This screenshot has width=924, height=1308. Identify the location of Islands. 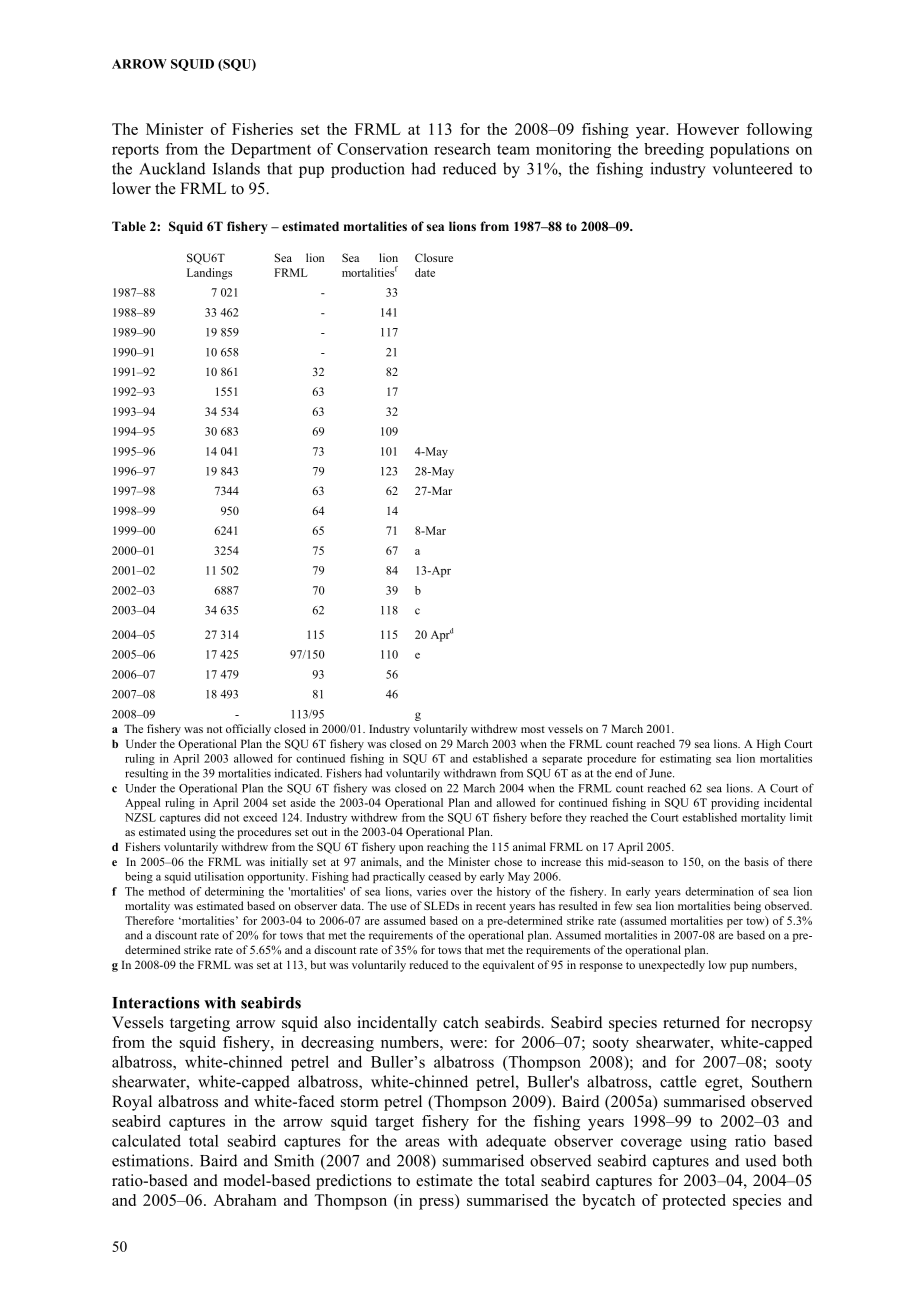
(236, 168).
